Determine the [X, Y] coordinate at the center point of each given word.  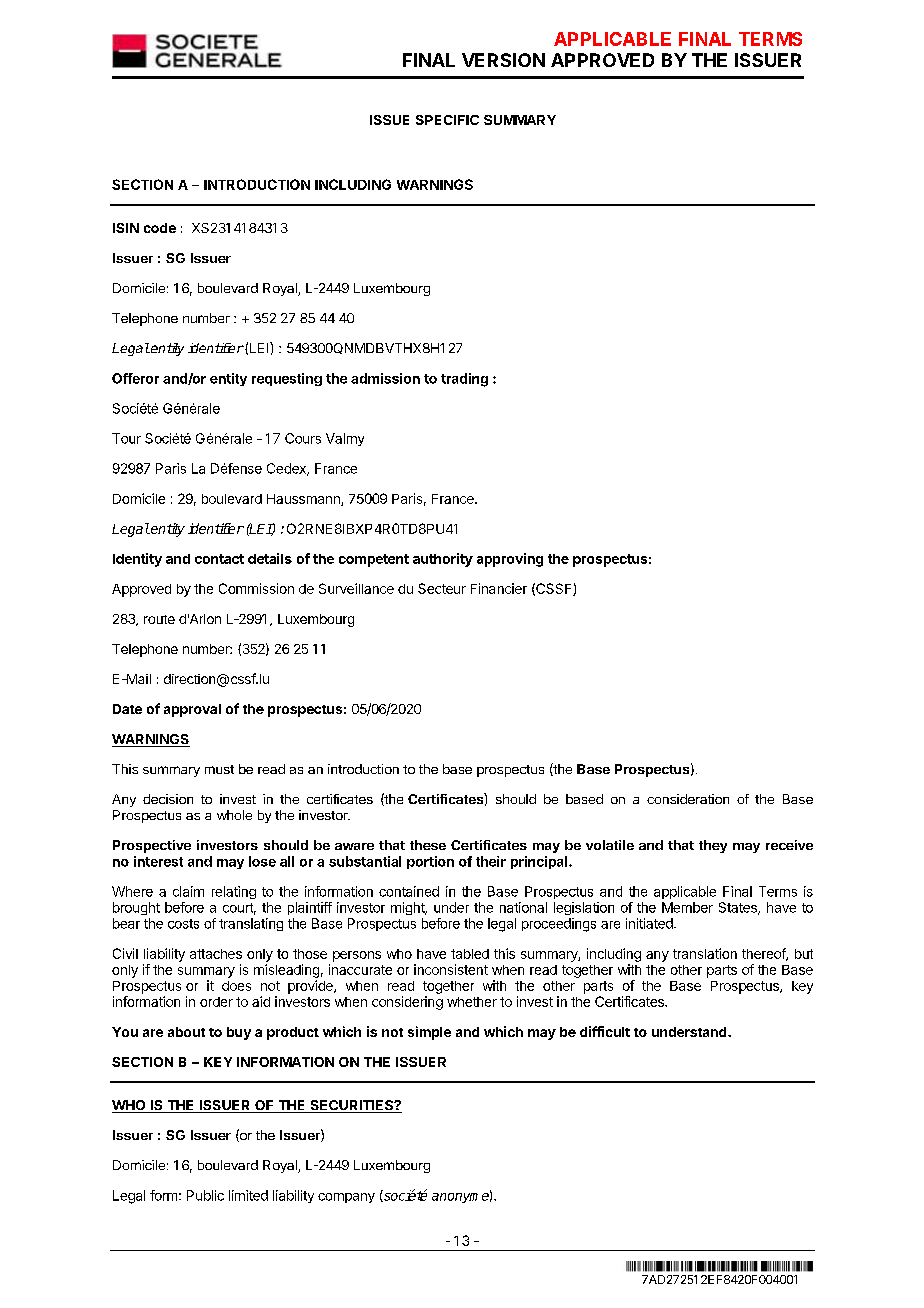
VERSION [503, 60]
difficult [605, 1031]
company [346, 1198]
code [160, 228]
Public [205, 1195]
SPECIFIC [447, 120]
